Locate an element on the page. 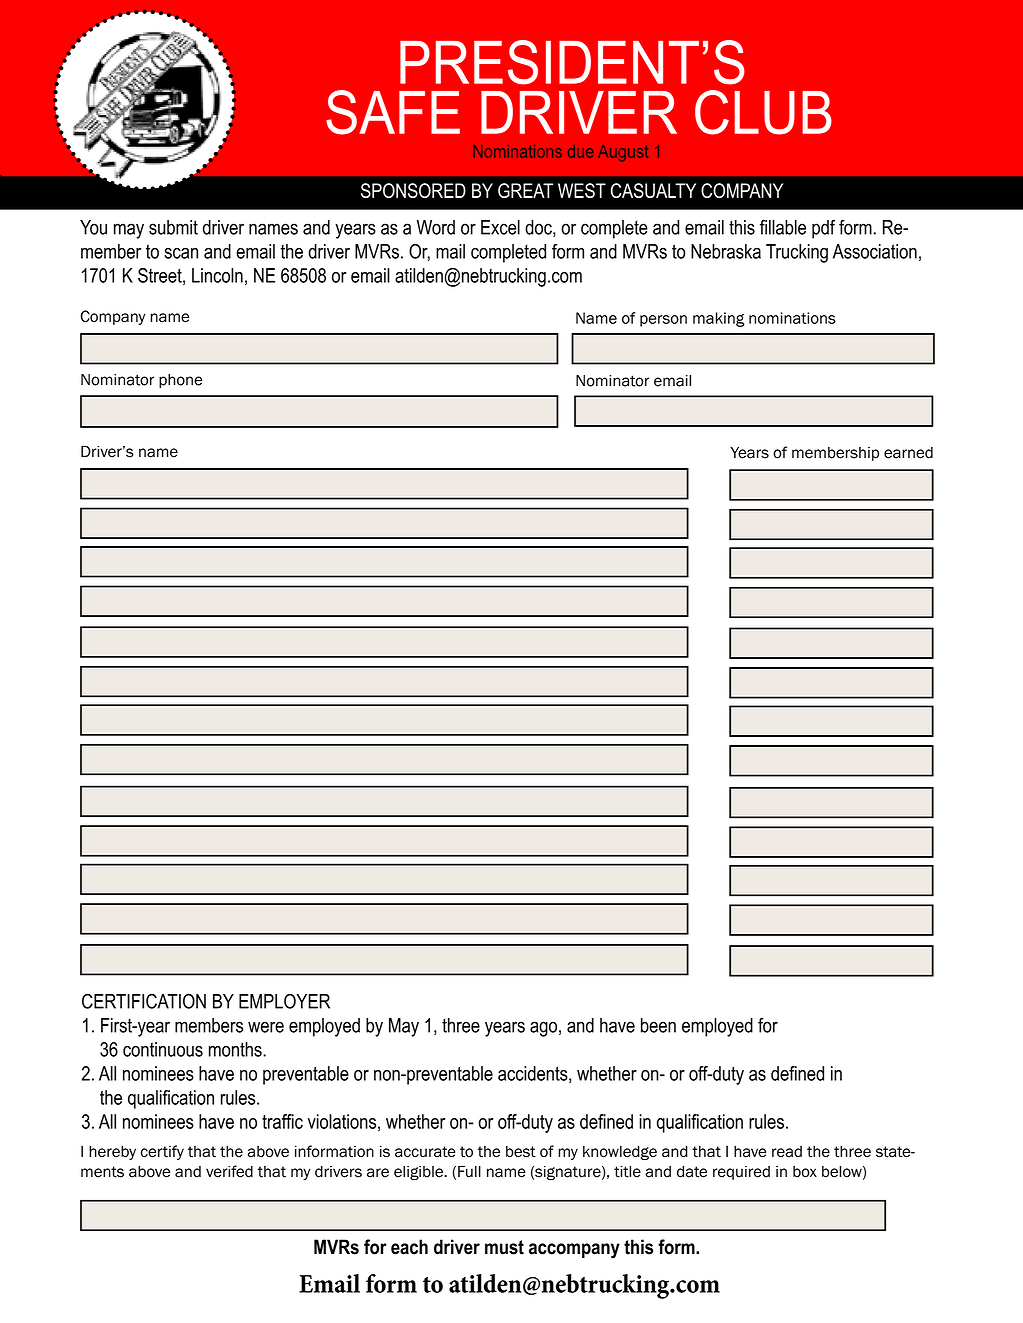 Image resolution: width=1023 pixels, height=1323 pixels. Excel is located at coordinates (500, 227).
